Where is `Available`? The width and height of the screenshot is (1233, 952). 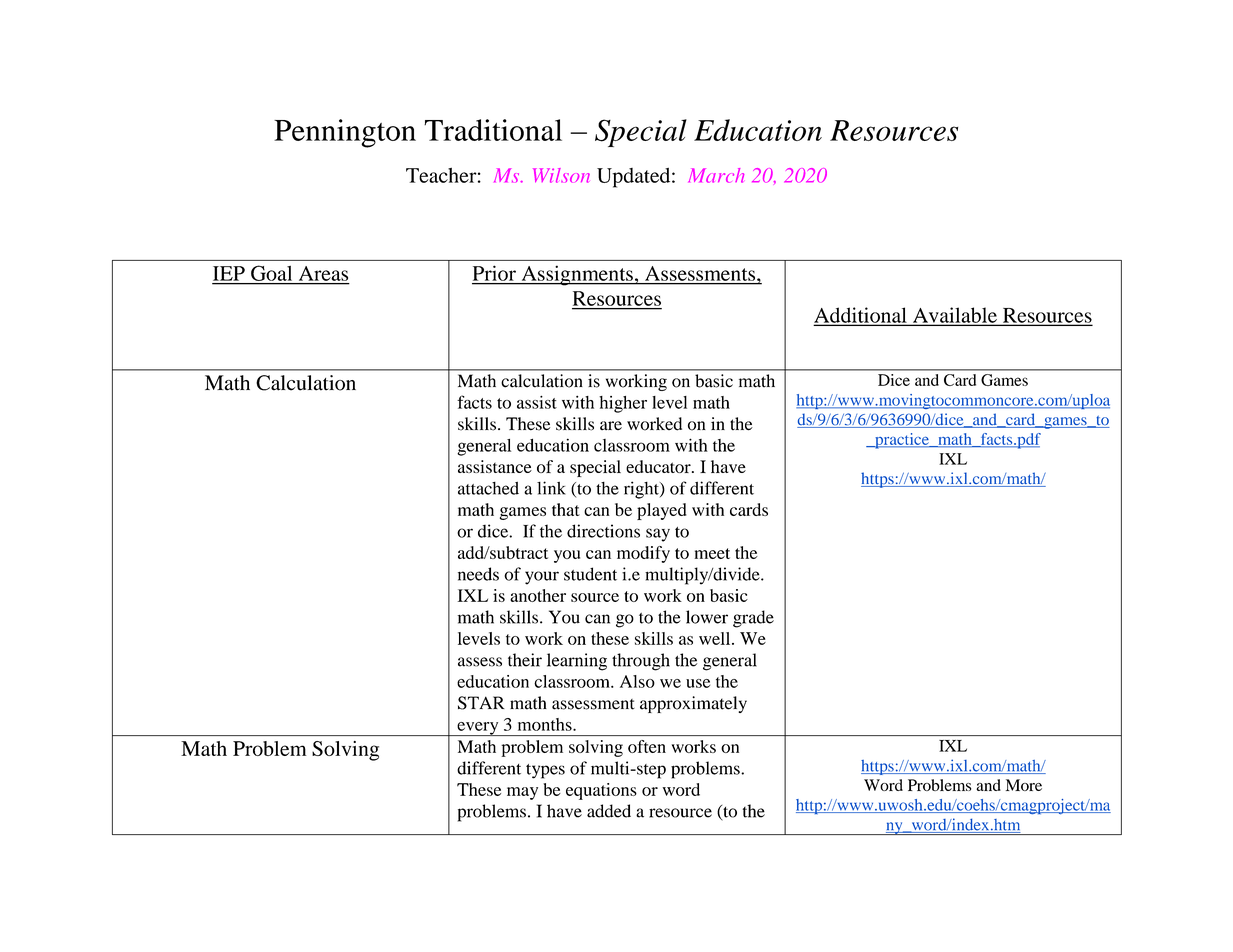 Available is located at coordinates (955, 316).
